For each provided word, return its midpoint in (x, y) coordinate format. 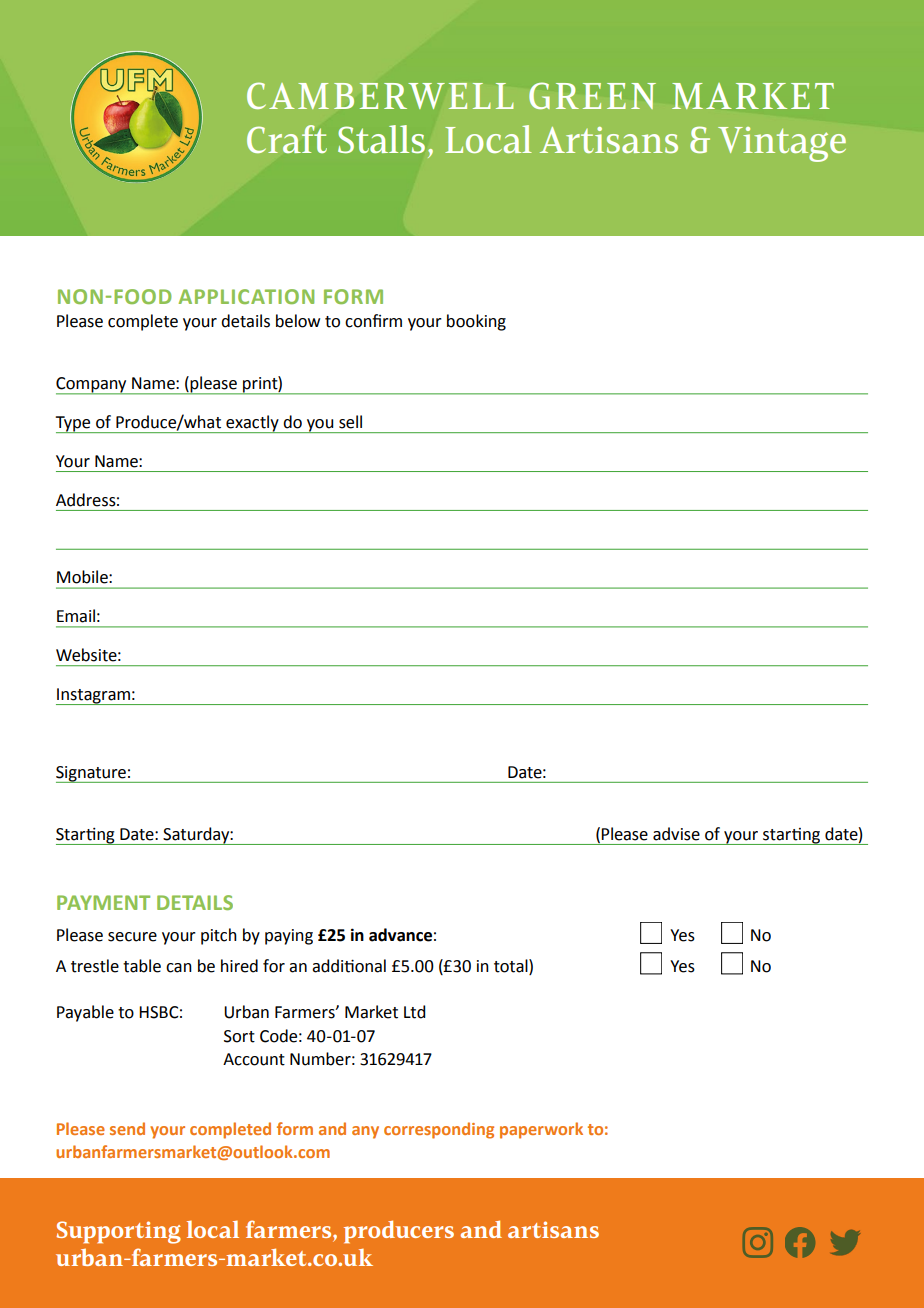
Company (92, 386)
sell (350, 422)
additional (349, 966)
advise (676, 834)
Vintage (782, 144)
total (512, 966)
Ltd (414, 1012)
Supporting (118, 1232)
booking (476, 322)
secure (132, 937)
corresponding (439, 1130)
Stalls (381, 139)
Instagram (94, 696)
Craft (287, 139)
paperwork (541, 1130)
